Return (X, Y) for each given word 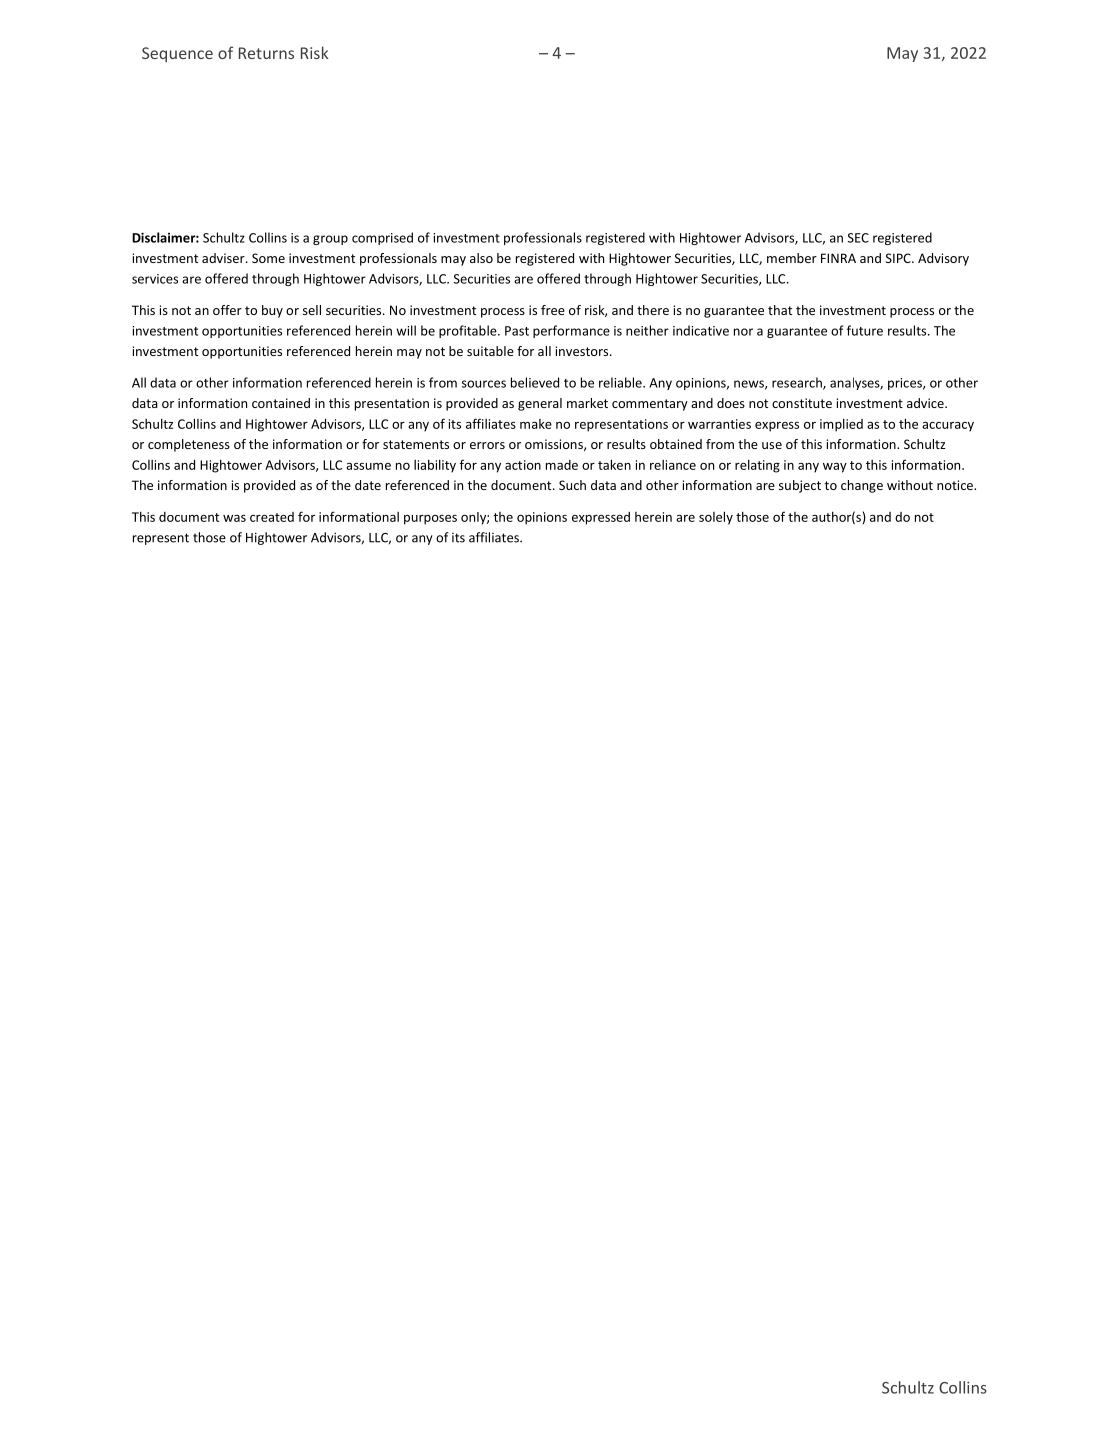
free (553, 310)
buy (272, 311)
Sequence (177, 54)
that (780, 310)
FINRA (838, 258)
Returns (266, 53)
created (272, 517)
